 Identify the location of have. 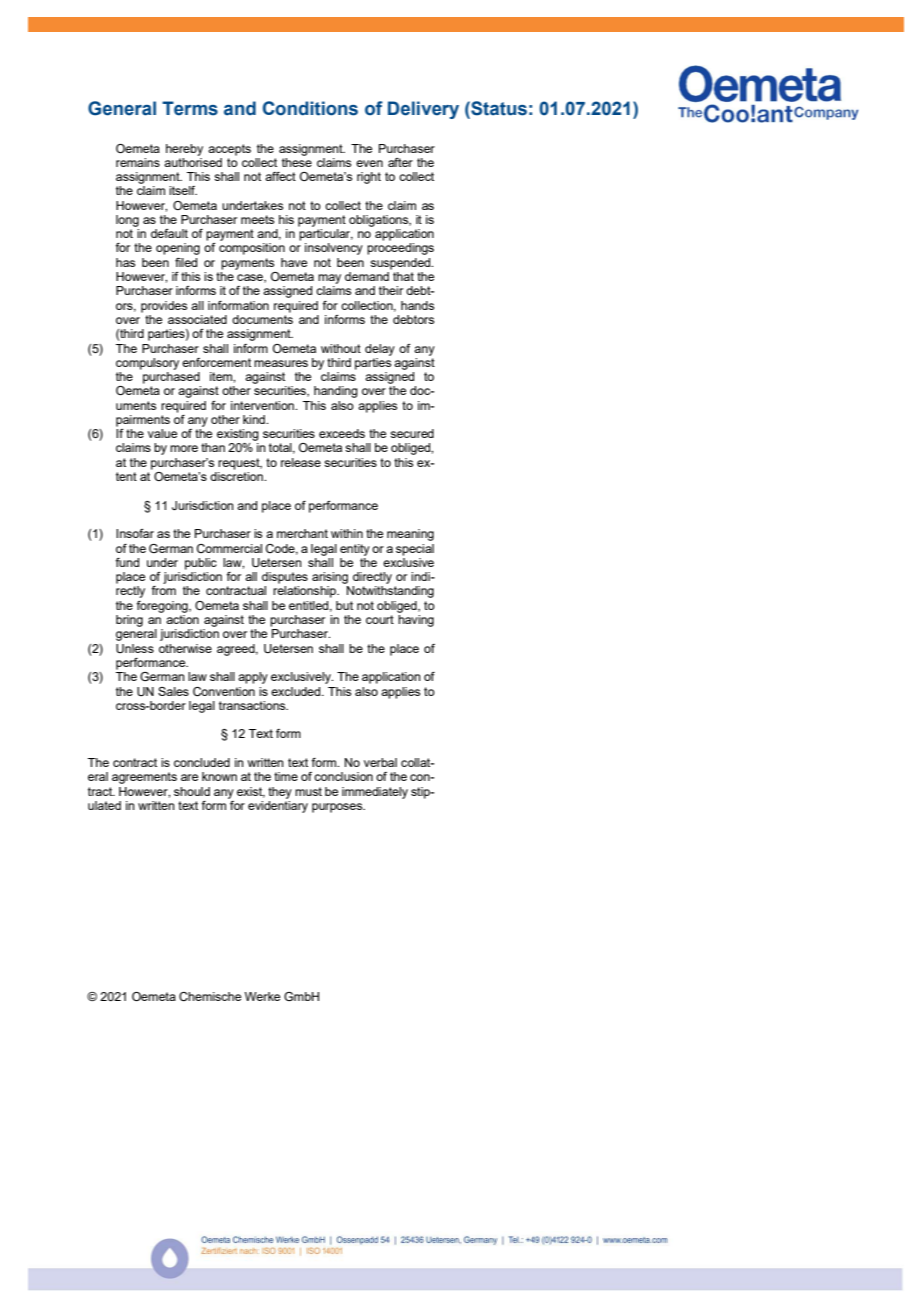
(294, 262).
